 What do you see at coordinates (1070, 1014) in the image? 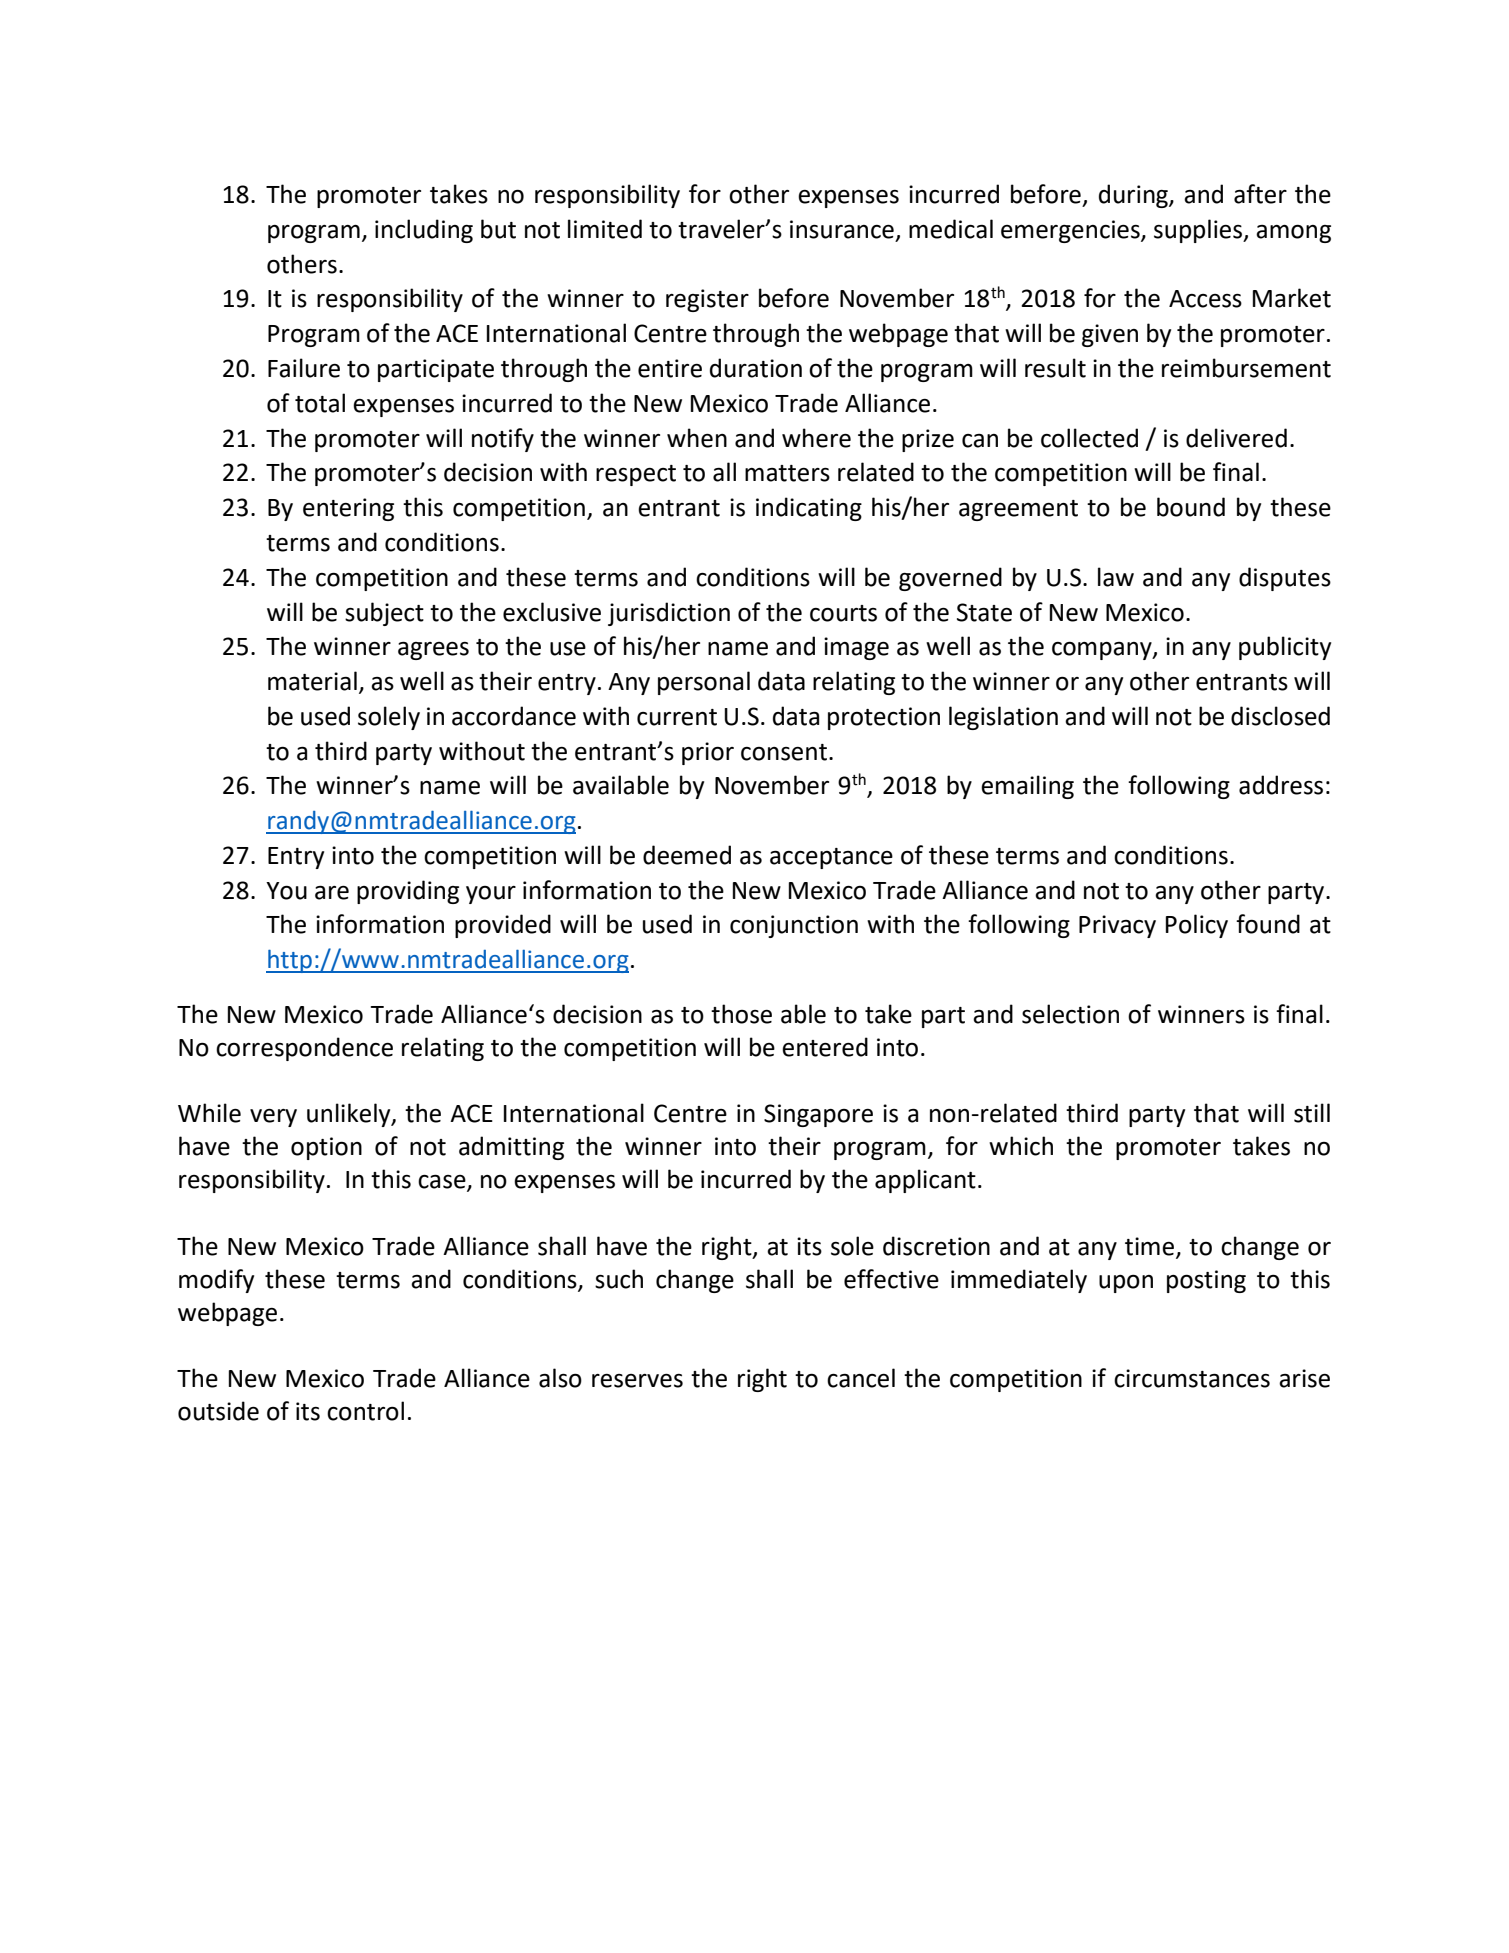
I see `selection` at bounding box center [1070, 1014].
